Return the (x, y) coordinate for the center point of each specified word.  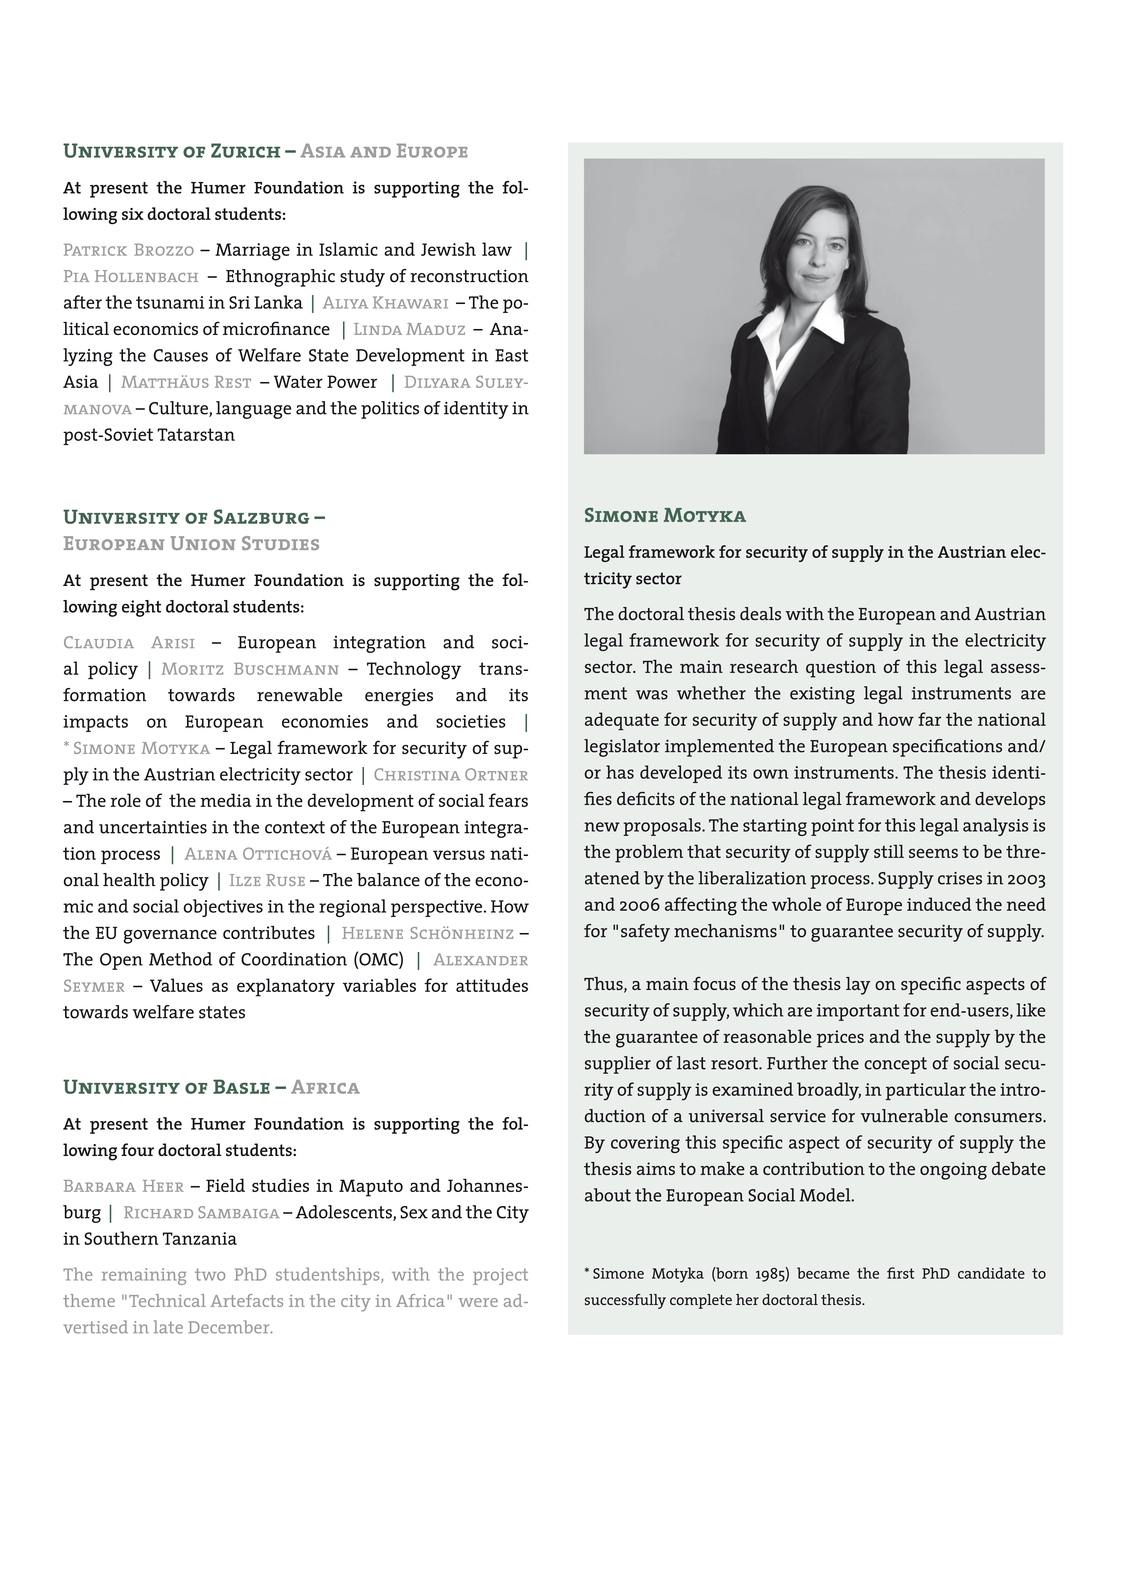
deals (760, 614)
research (764, 666)
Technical (167, 1300)
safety (645, 933)
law (497, 249)
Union (203, 543)
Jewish (448, 249)
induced (939, 904)
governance (170, 937)
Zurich (245, 150)
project (500, 1276)
